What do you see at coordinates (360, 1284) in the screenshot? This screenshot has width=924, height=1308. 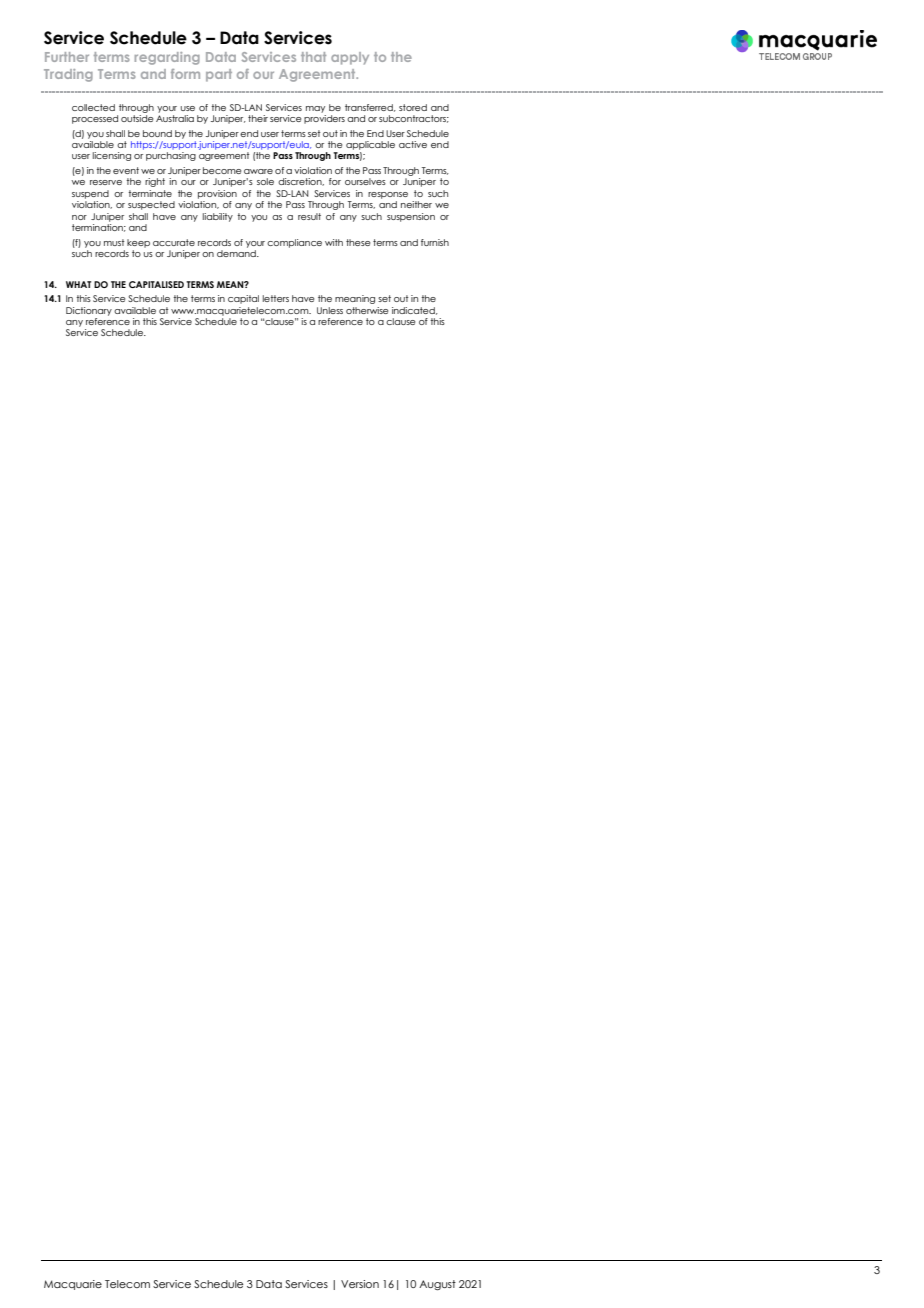 I see `Version` at bounding box center [360, 1284].
